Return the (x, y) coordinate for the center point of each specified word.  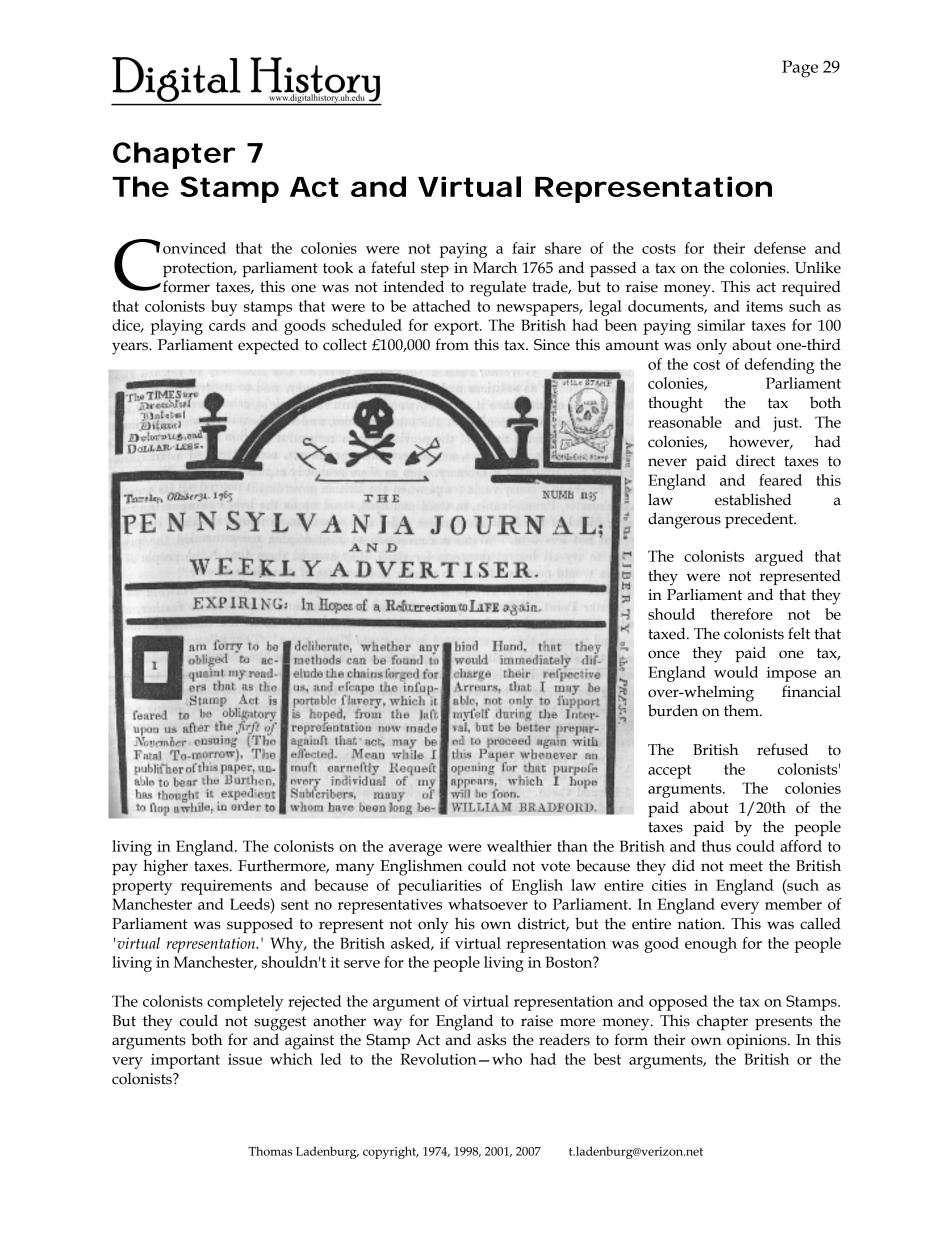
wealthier (519, 846)
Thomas (270, 1151)
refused (782, 749)
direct (755, 461)
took (338, 267)
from (452, 344)
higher (165, 867)
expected (268, 346)
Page (800, 69)
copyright (391, 1152)
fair (524, 248)
